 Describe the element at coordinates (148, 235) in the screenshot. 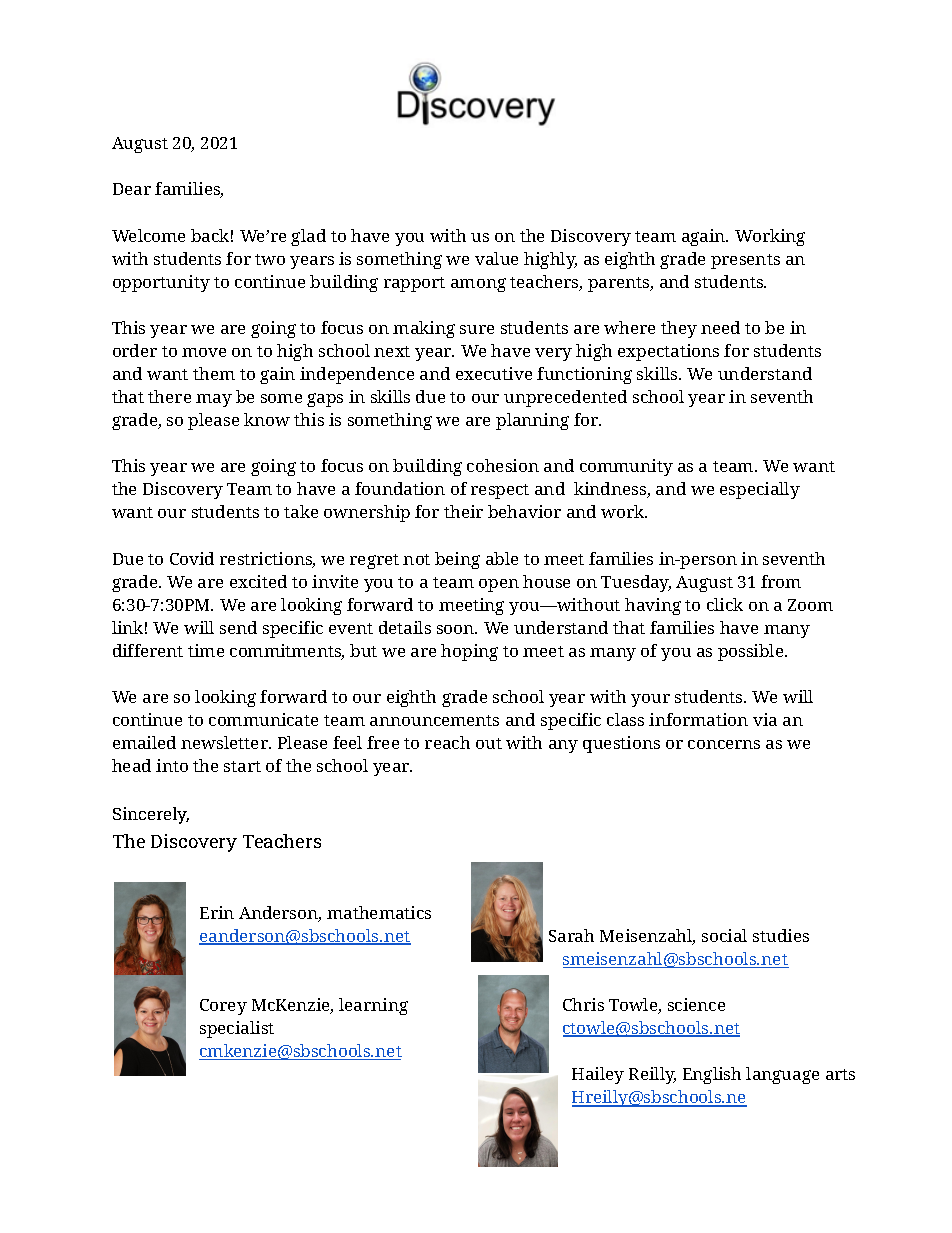

I see `Welcome` at that location.
